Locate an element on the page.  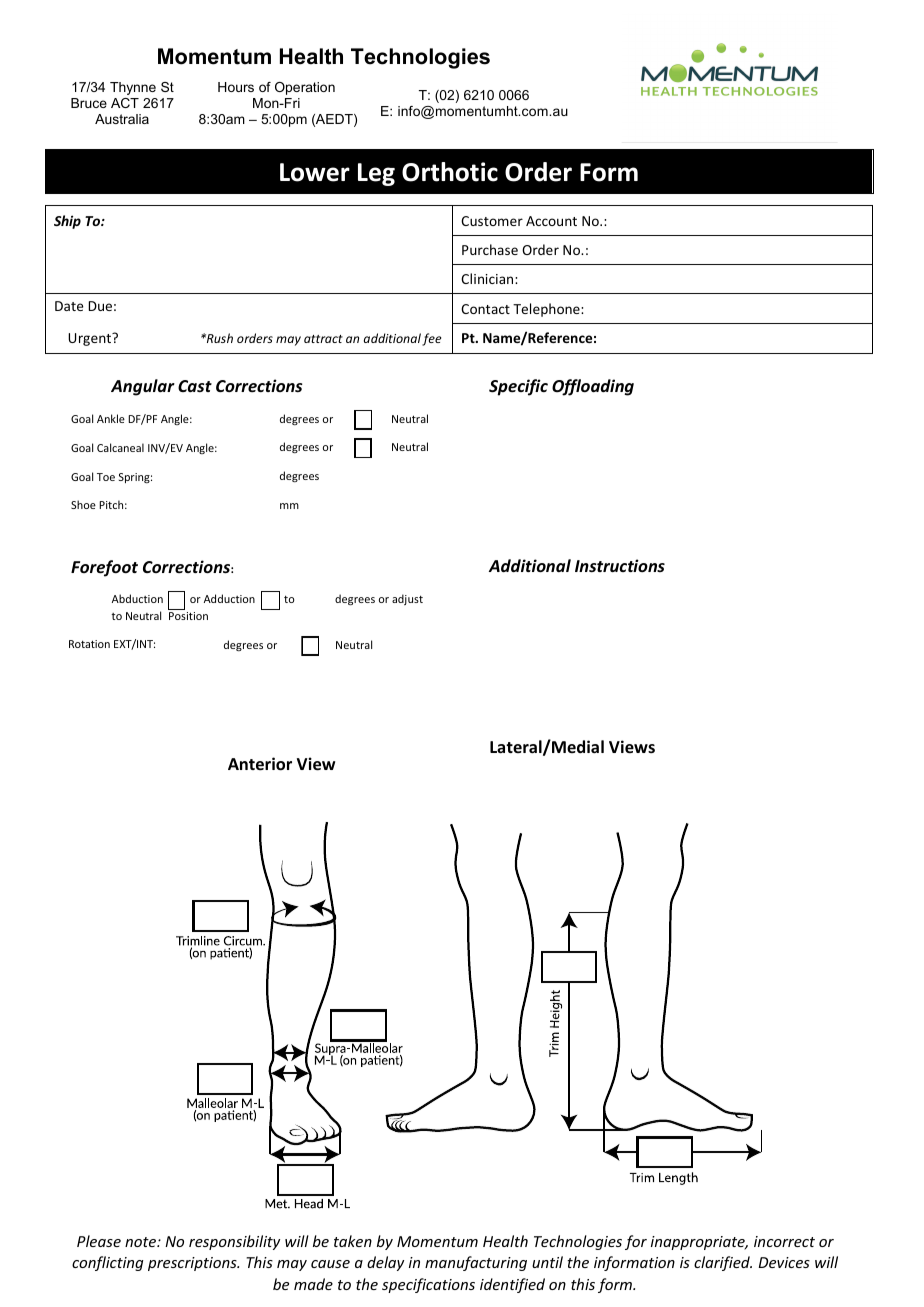
Orthotic is located at coordinates (450, 172).
